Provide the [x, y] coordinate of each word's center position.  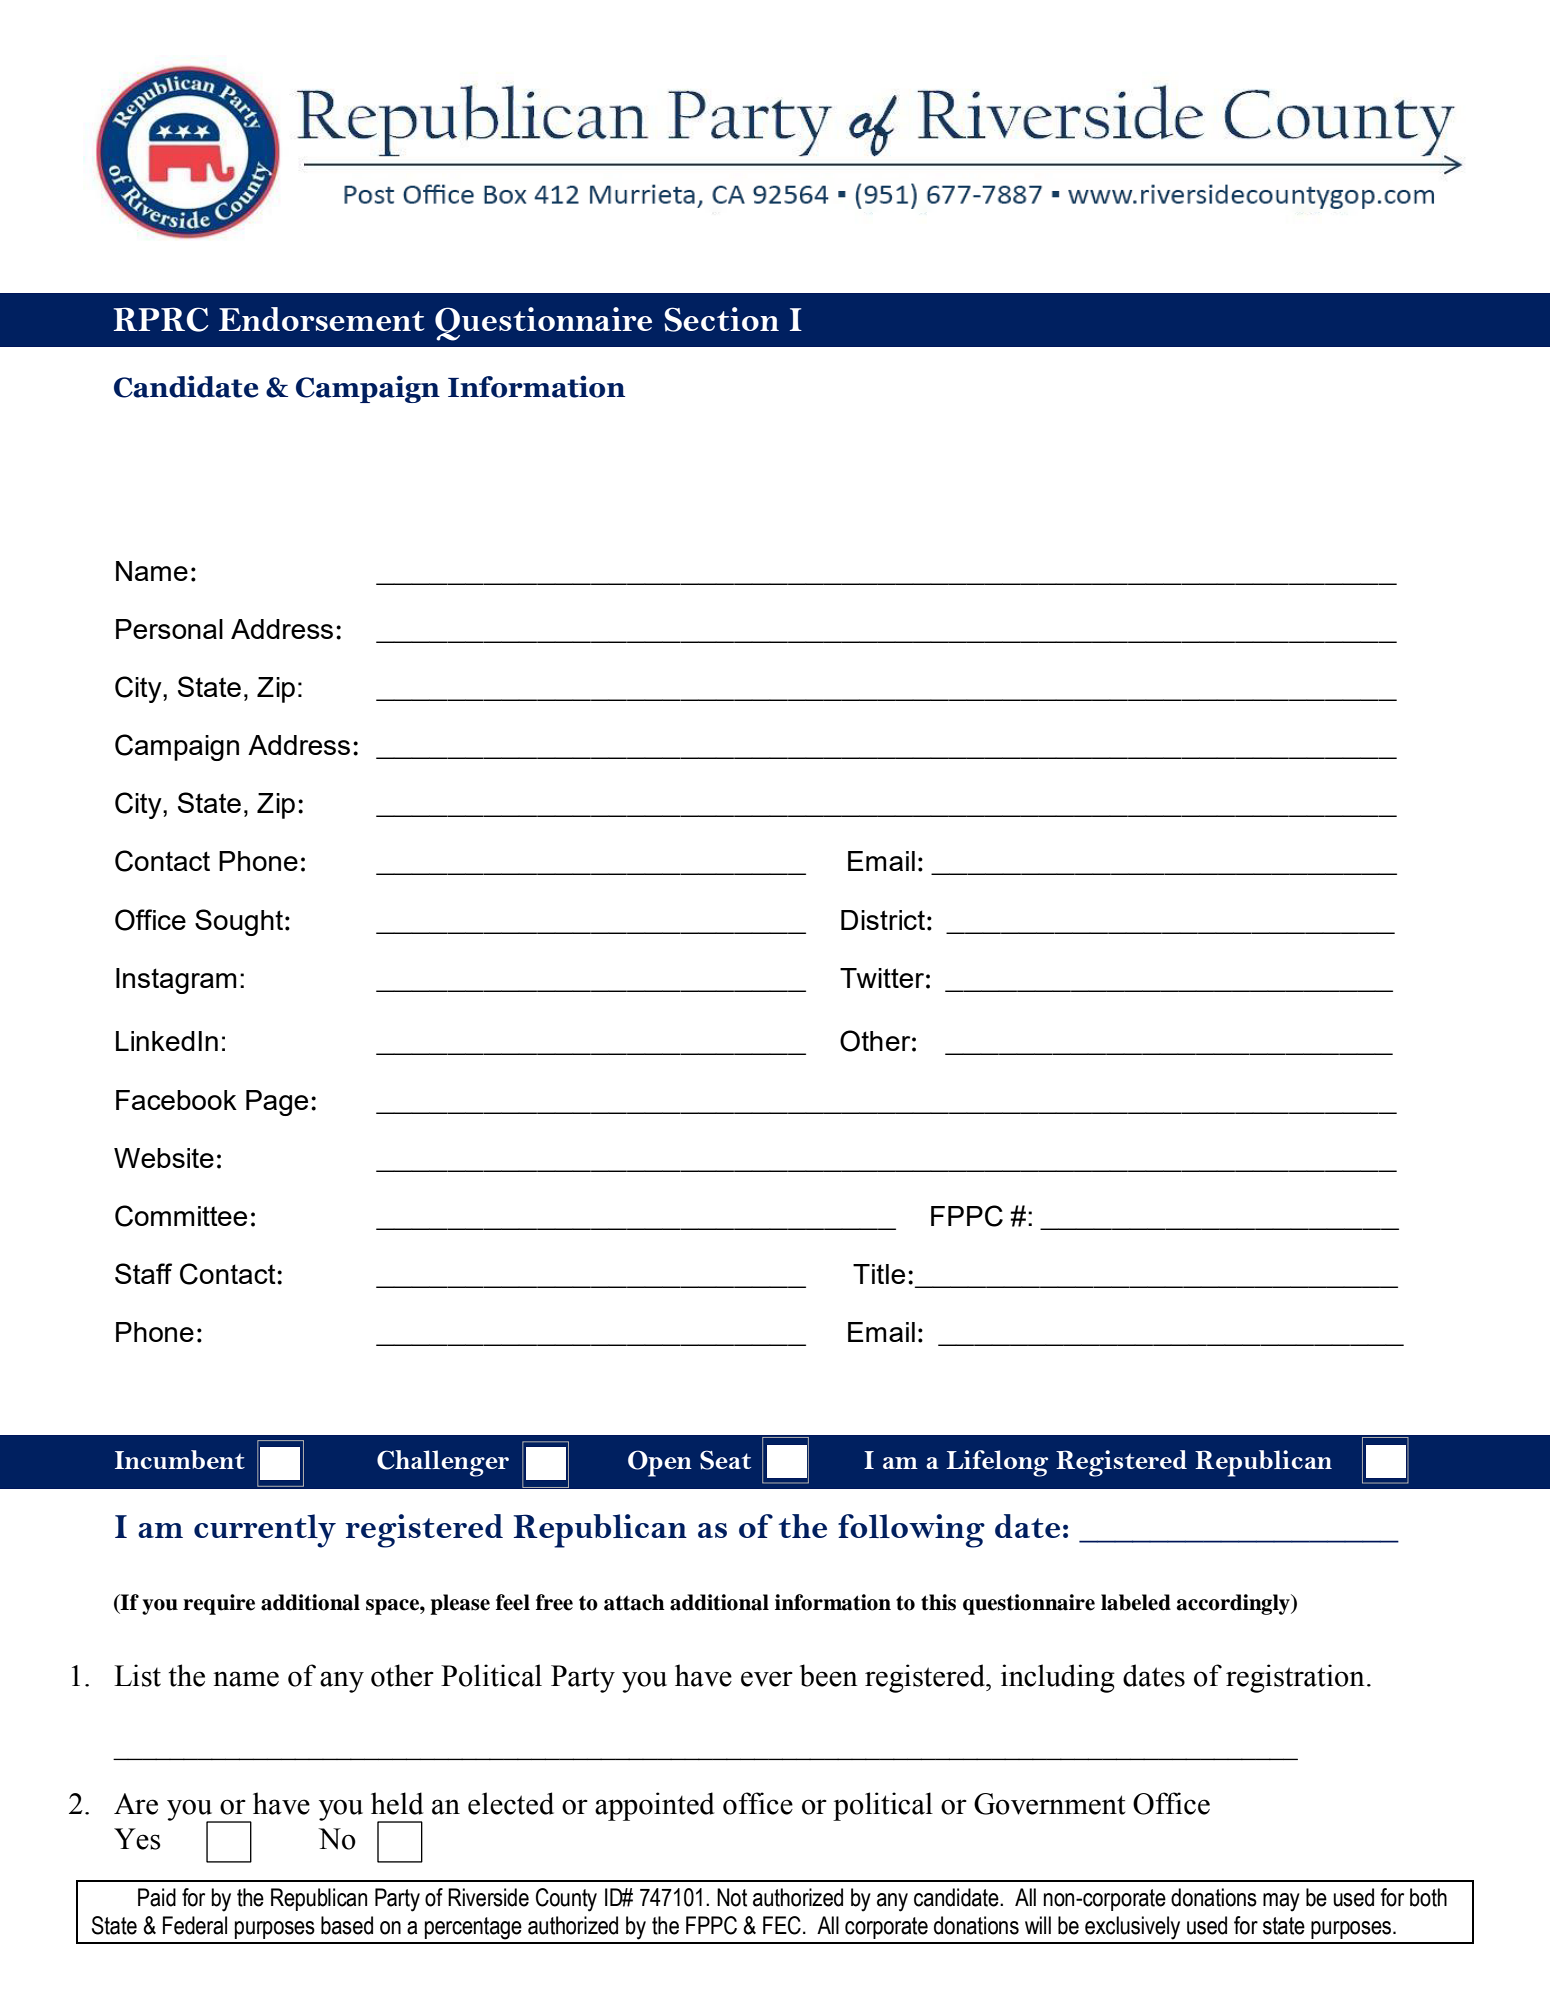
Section [721, 319]
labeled [1136, 1602]
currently [265, 1531]
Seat [725, 1460]
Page [277, 1103]
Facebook [176, 1100]
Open [660, 1463]
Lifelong [997, 1463]
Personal [169, 629]
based [347, 1925]
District [883, 920]
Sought [239, 922]
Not [732, 1897]
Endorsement [322, 319]
